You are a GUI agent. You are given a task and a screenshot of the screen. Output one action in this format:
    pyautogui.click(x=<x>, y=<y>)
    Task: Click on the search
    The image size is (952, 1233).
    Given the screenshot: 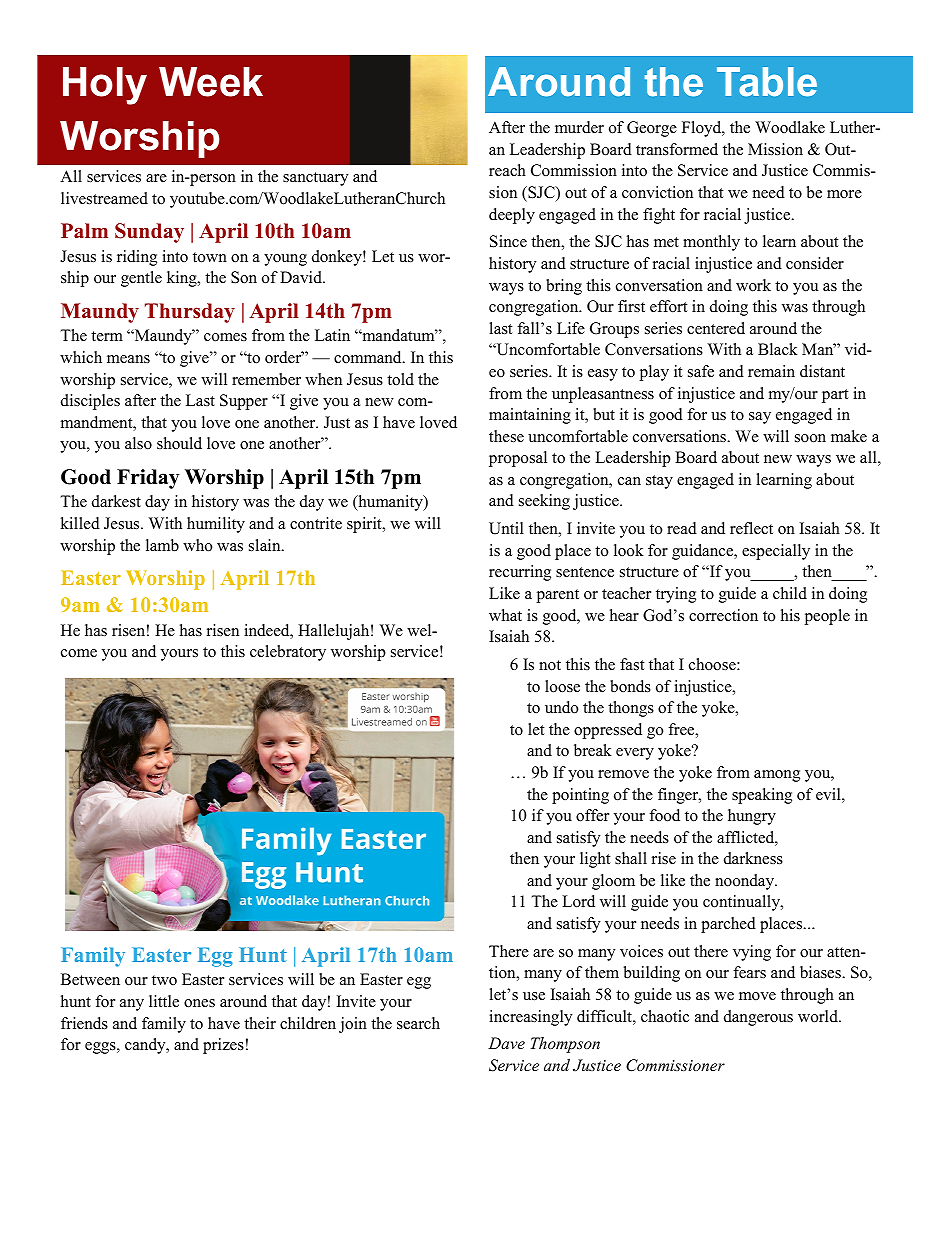 What is the action you would take?
    pyautogui.click(x=418, y=1023)
